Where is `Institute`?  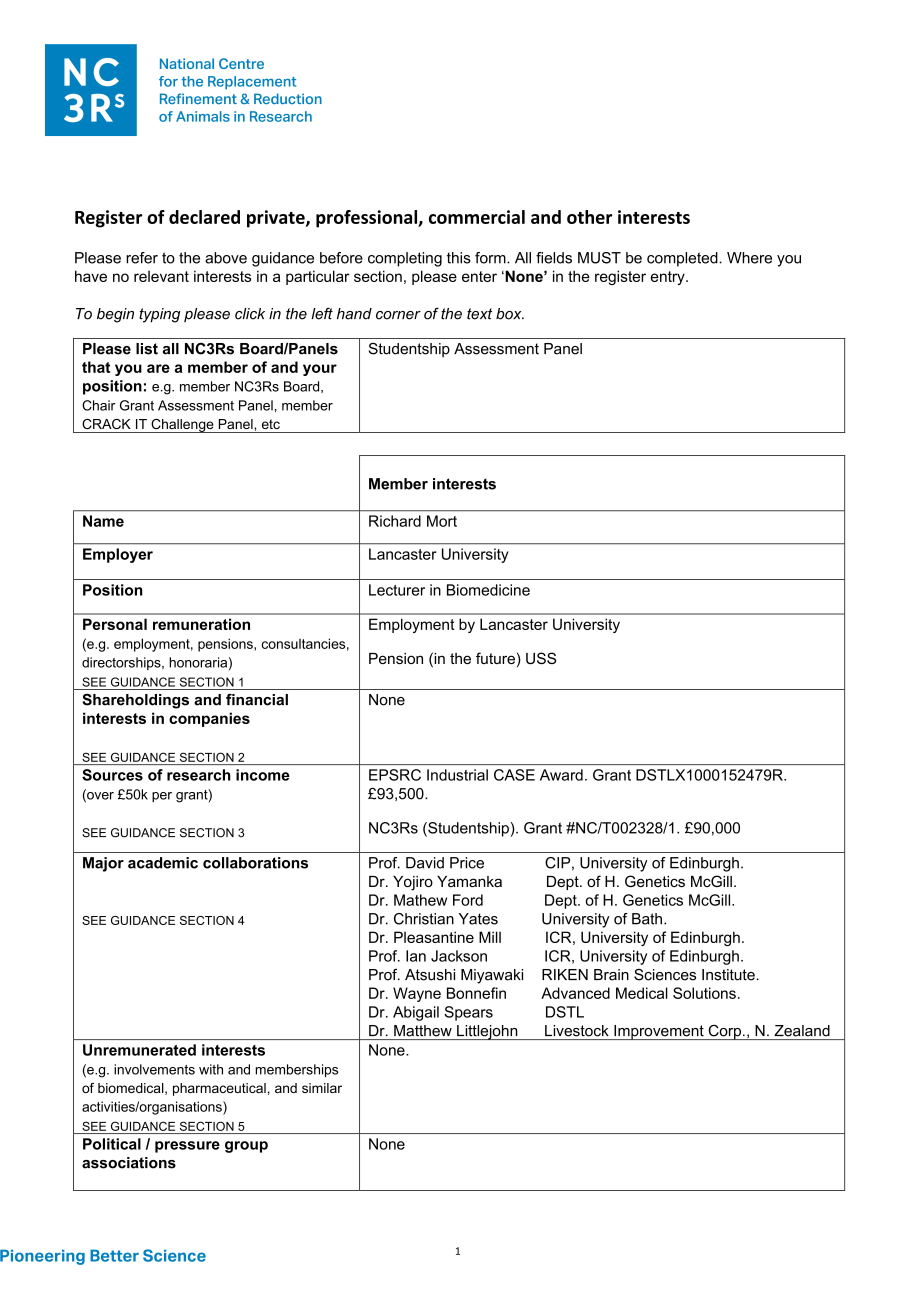
Institute is located at coordinates (729, 975).
